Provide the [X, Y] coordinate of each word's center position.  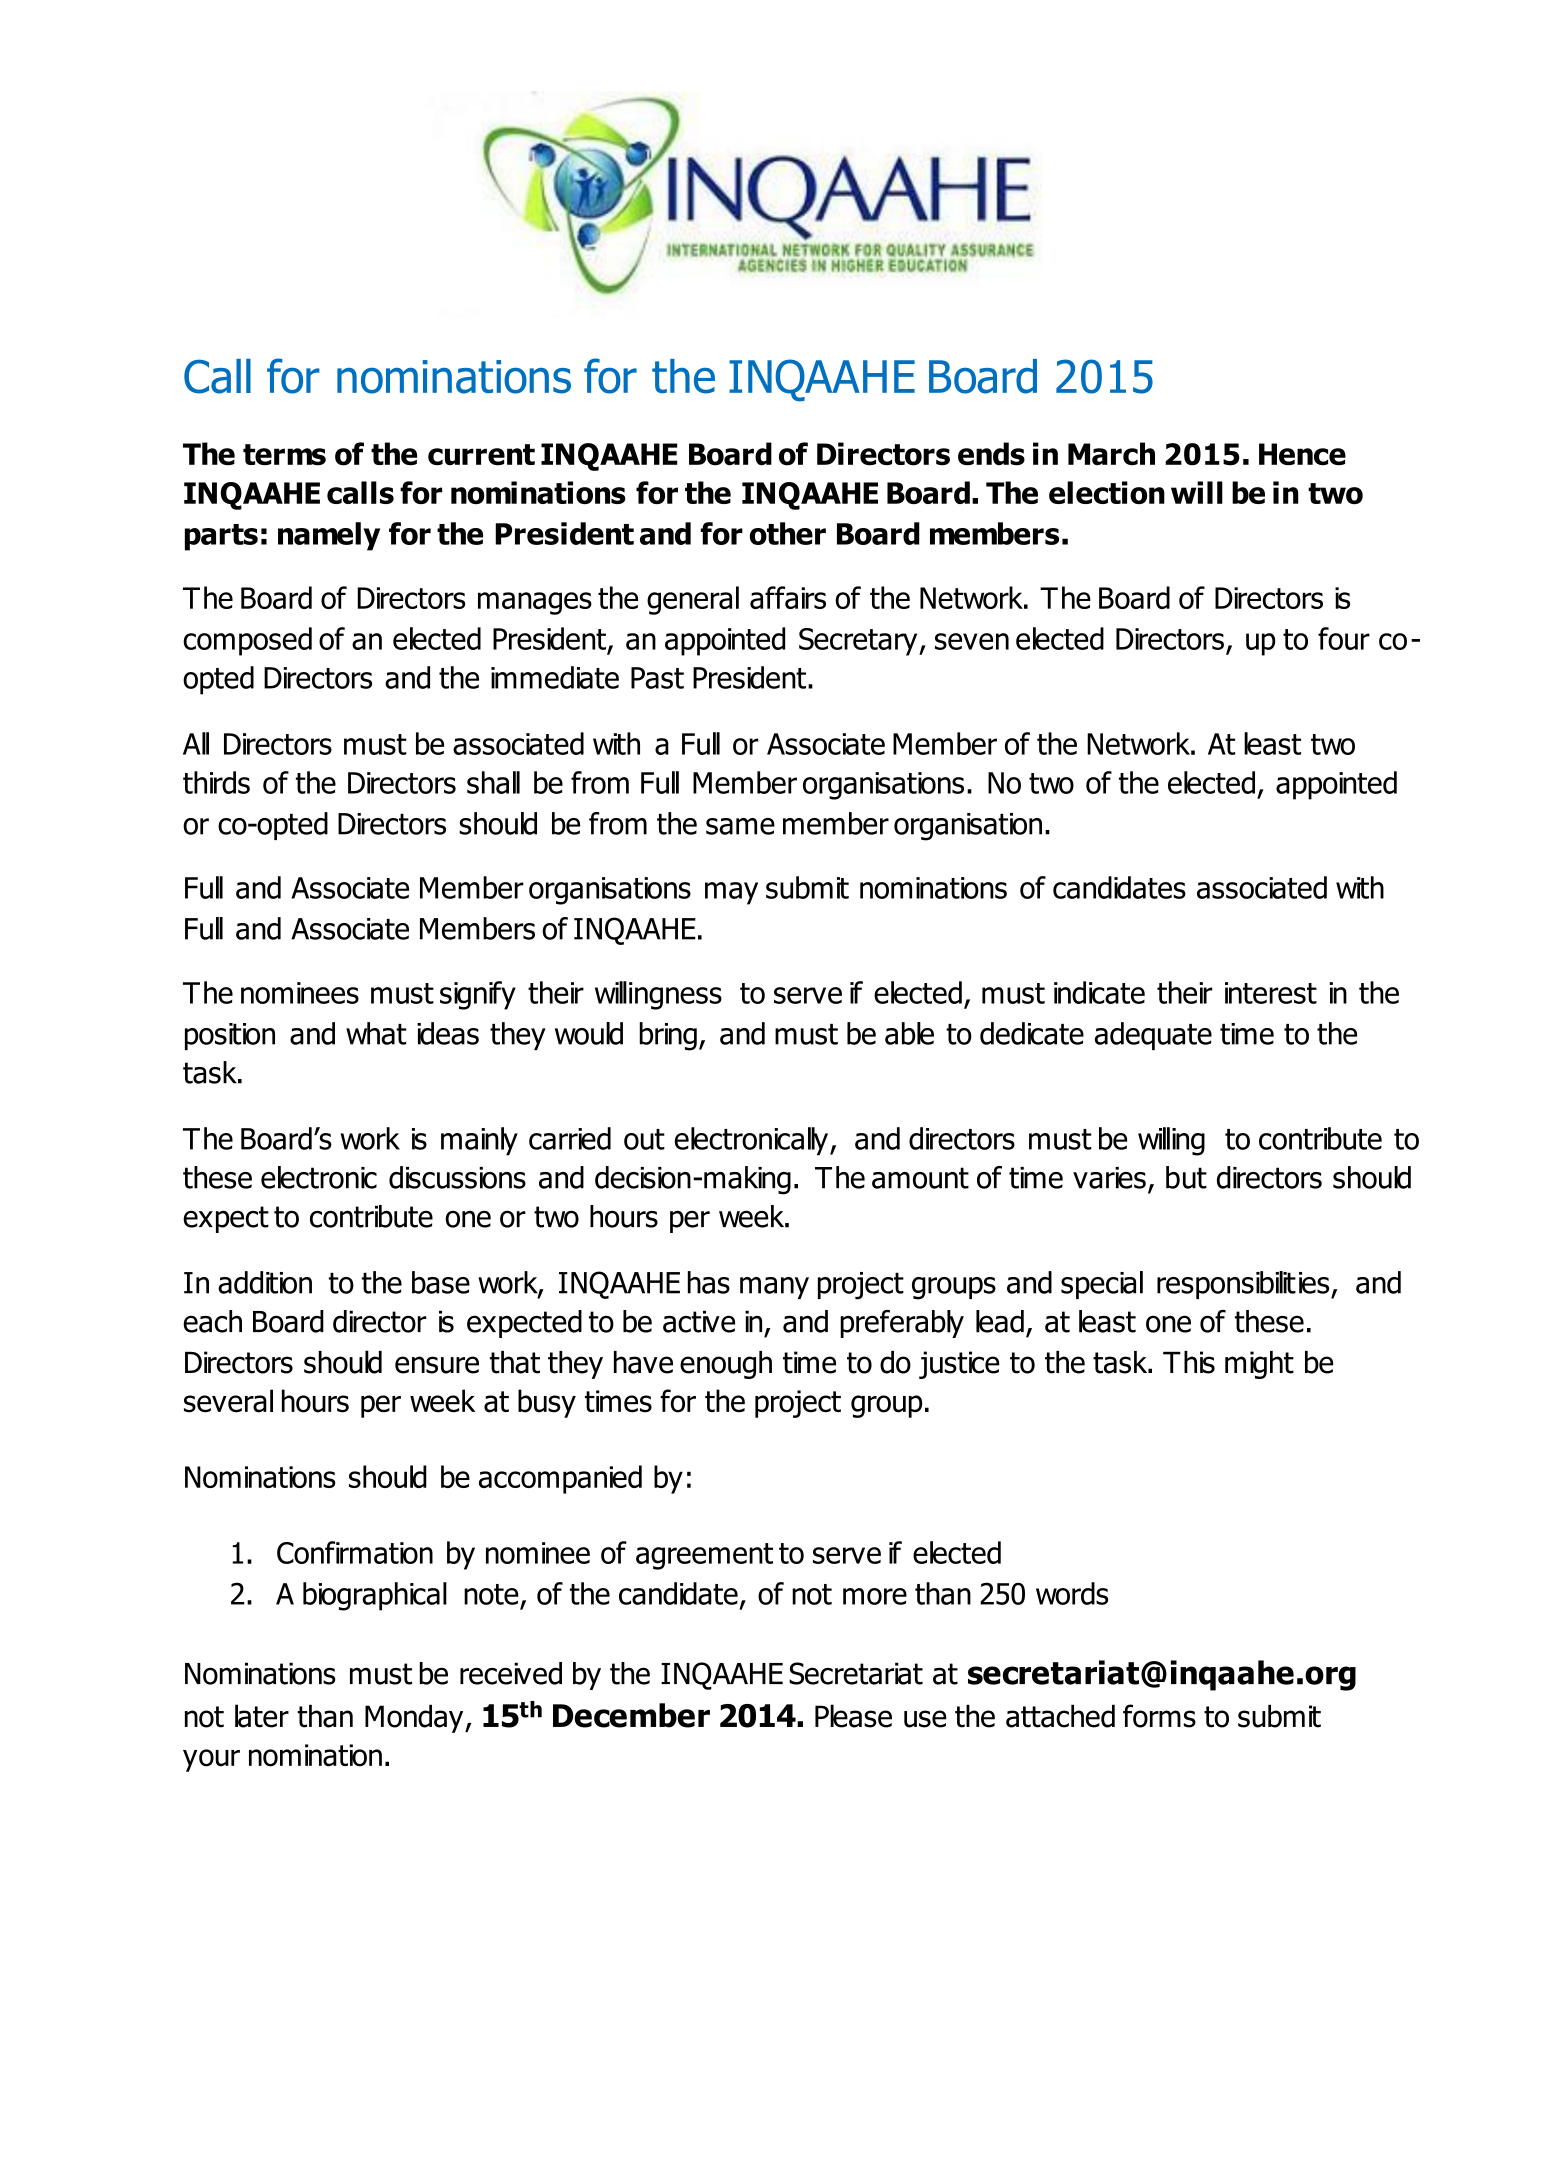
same [740, 826]
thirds [216, 782]
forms [1159, 1716]
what [376, 1033]
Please [853, 1716]
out [644, 1139]
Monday [415, 1718]
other [788, 533]
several [228, 1401]
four [1344, 638]
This [1189, 1362]
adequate [1153, 1036]
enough [726, 1365]
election [1107, 492]
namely [329, 536]
